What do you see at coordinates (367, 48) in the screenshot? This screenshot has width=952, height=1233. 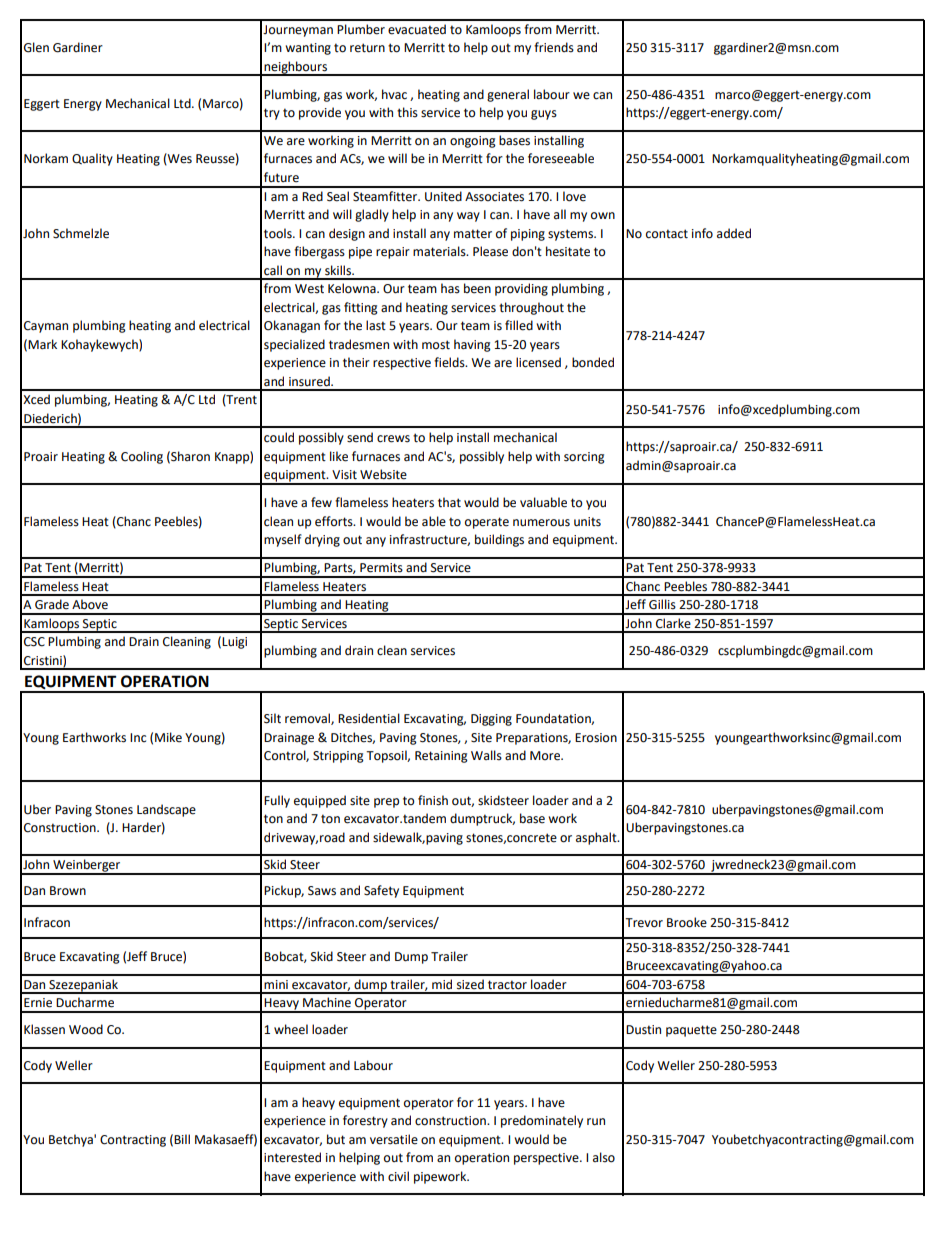 I see `return` at bounding box center [367, 48].
